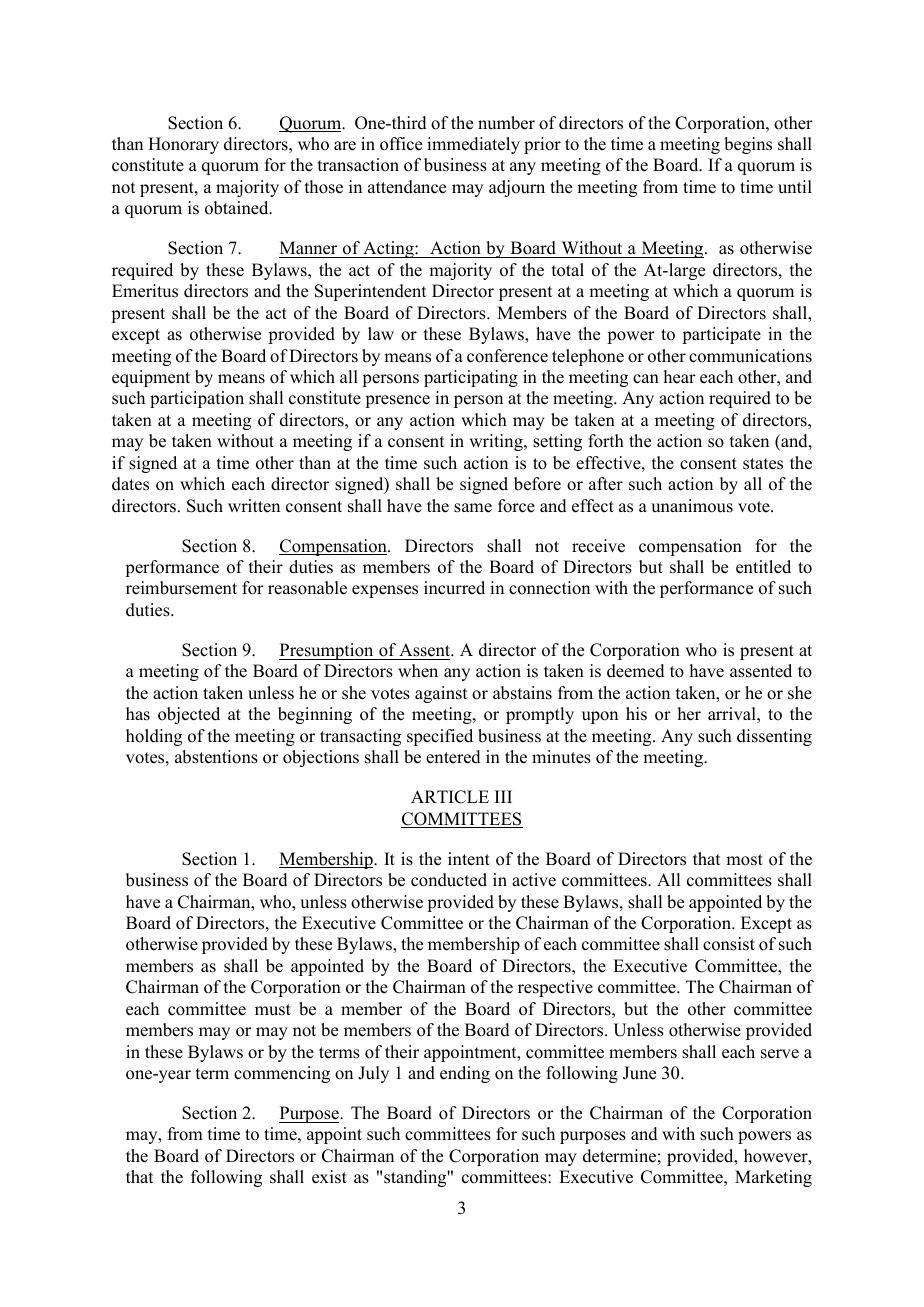 Image resolution: width=924 pixels, height=1307 pixels. What do you see at coordinates (273, 1010) in the screenshot?
I see `must` at bounding box center [273, 1010].
